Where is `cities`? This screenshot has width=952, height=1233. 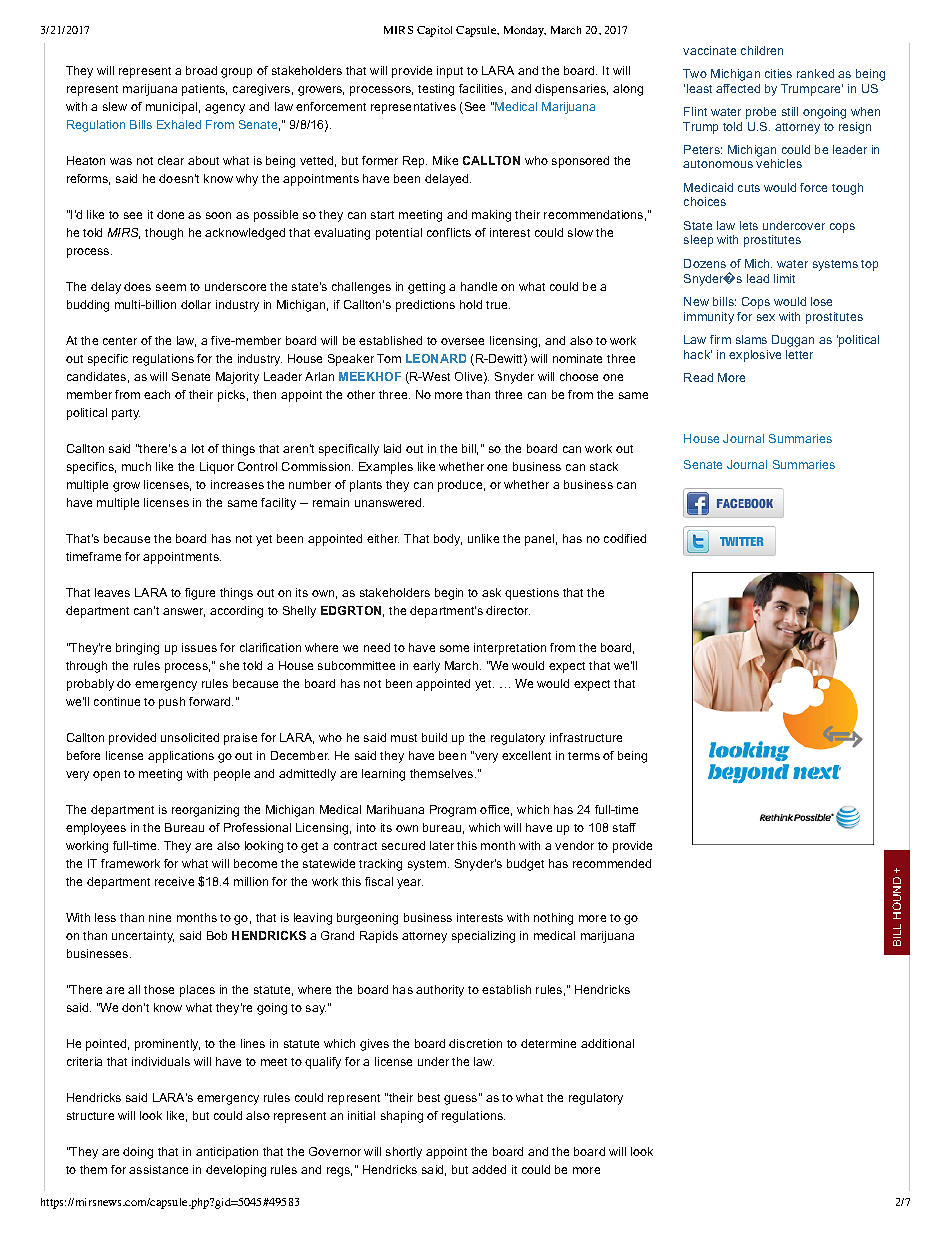 cities is located at coordinates (778, 73).
